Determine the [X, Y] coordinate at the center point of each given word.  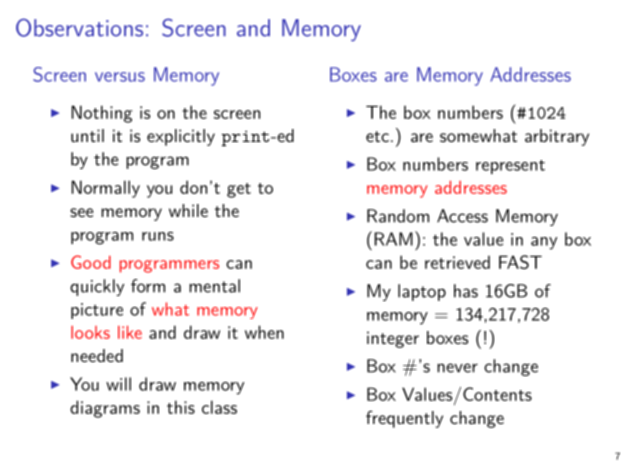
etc [377, 136]
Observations [79, 27]
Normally [105, 189]
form [148, 286]
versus [120, 77]
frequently [404, 419]
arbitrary [557, 137]
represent [510, 167]
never [457, 368]
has [466, 291]
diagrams [105, 409]
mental [214, 286]
